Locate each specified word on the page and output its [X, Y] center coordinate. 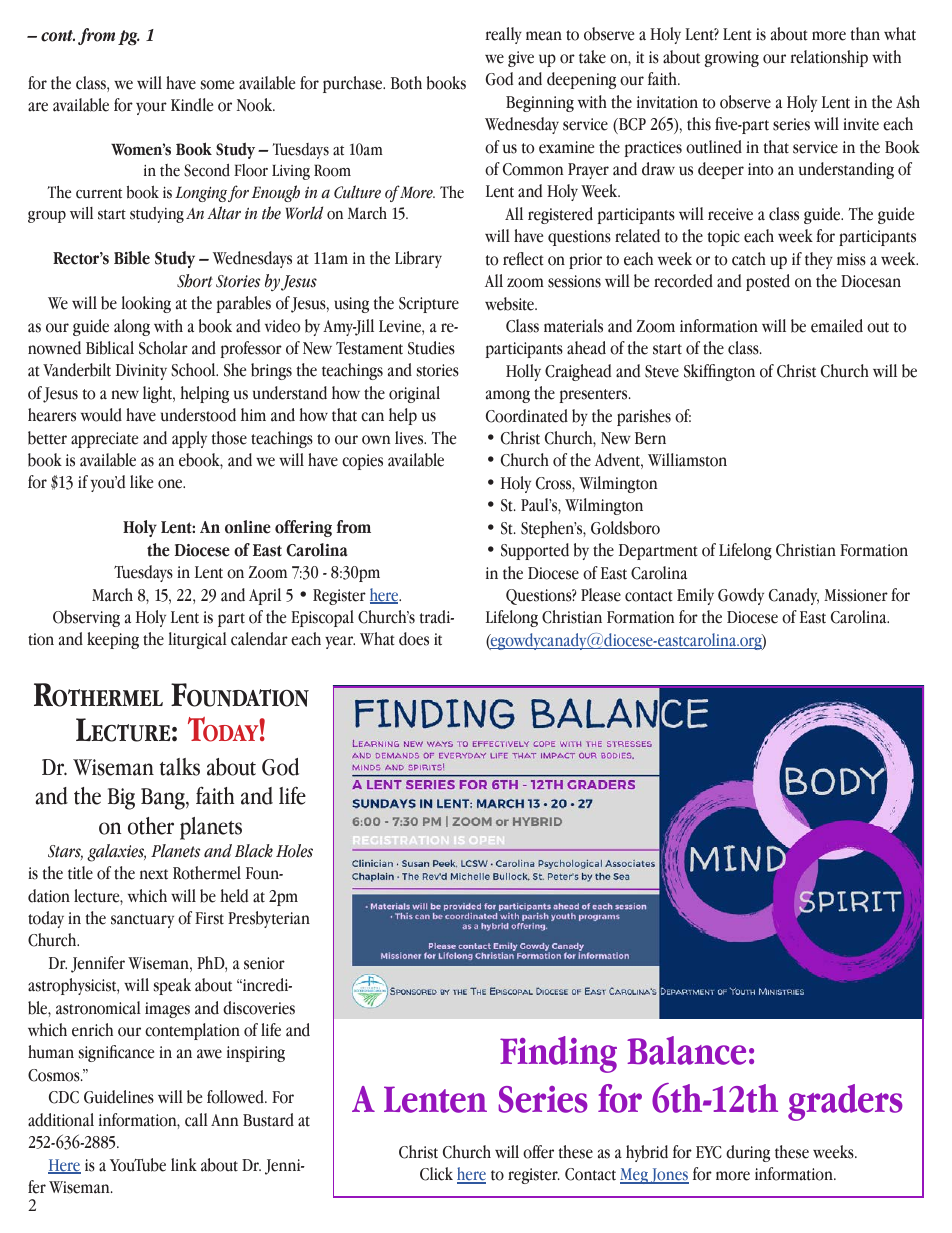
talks [180, 767]
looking [146, 304]
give [521, 59]
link [184, 1164]
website [510, 304]
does [414, 639]
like [141, 482]
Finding [558, 1054]
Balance [686, 1050]
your [151, 108]
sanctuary [142, 921]
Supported [535, 551]
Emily [695, 596]
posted [768, 282]
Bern [650, 438]
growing [732, 59]
